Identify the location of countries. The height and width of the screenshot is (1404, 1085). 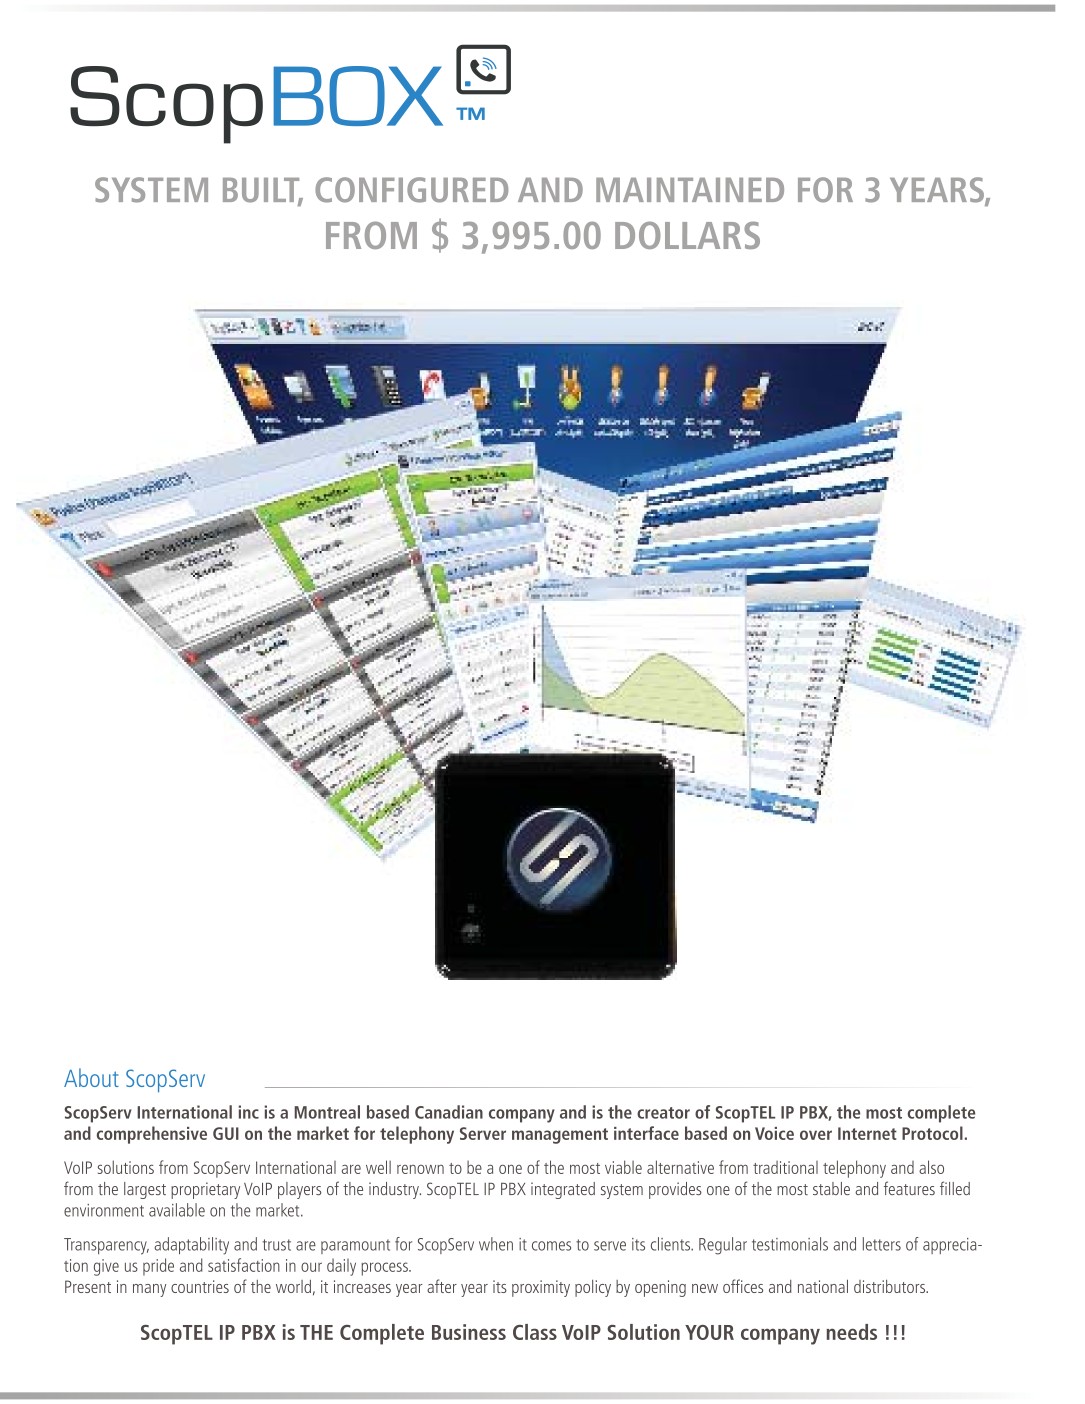
(200, 1286).
